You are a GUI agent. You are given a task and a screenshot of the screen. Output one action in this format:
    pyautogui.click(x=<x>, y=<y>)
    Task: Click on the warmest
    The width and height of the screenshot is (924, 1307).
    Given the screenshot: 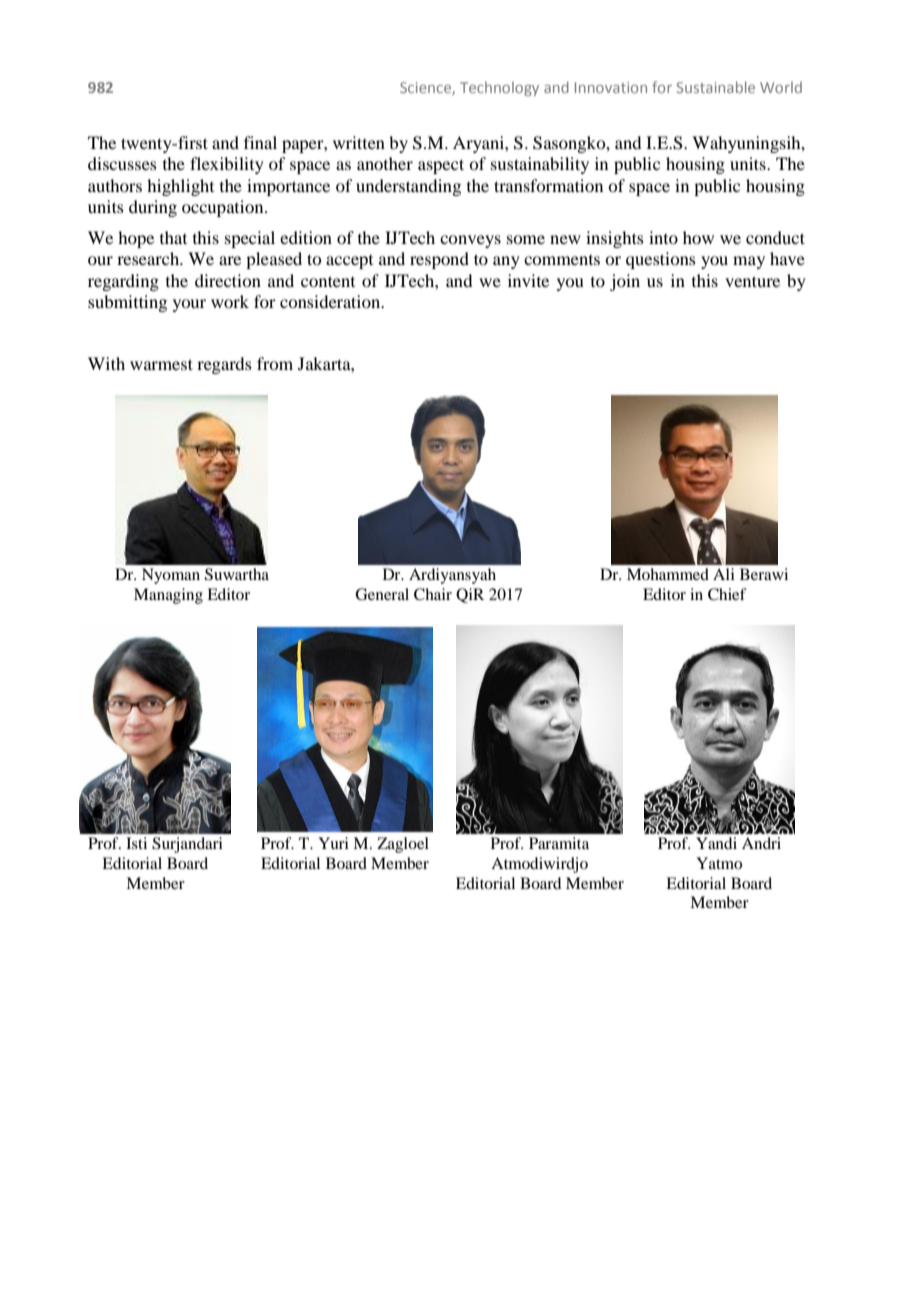 What is the action you would take?
    pyautogui.click(x=161, y=364)
